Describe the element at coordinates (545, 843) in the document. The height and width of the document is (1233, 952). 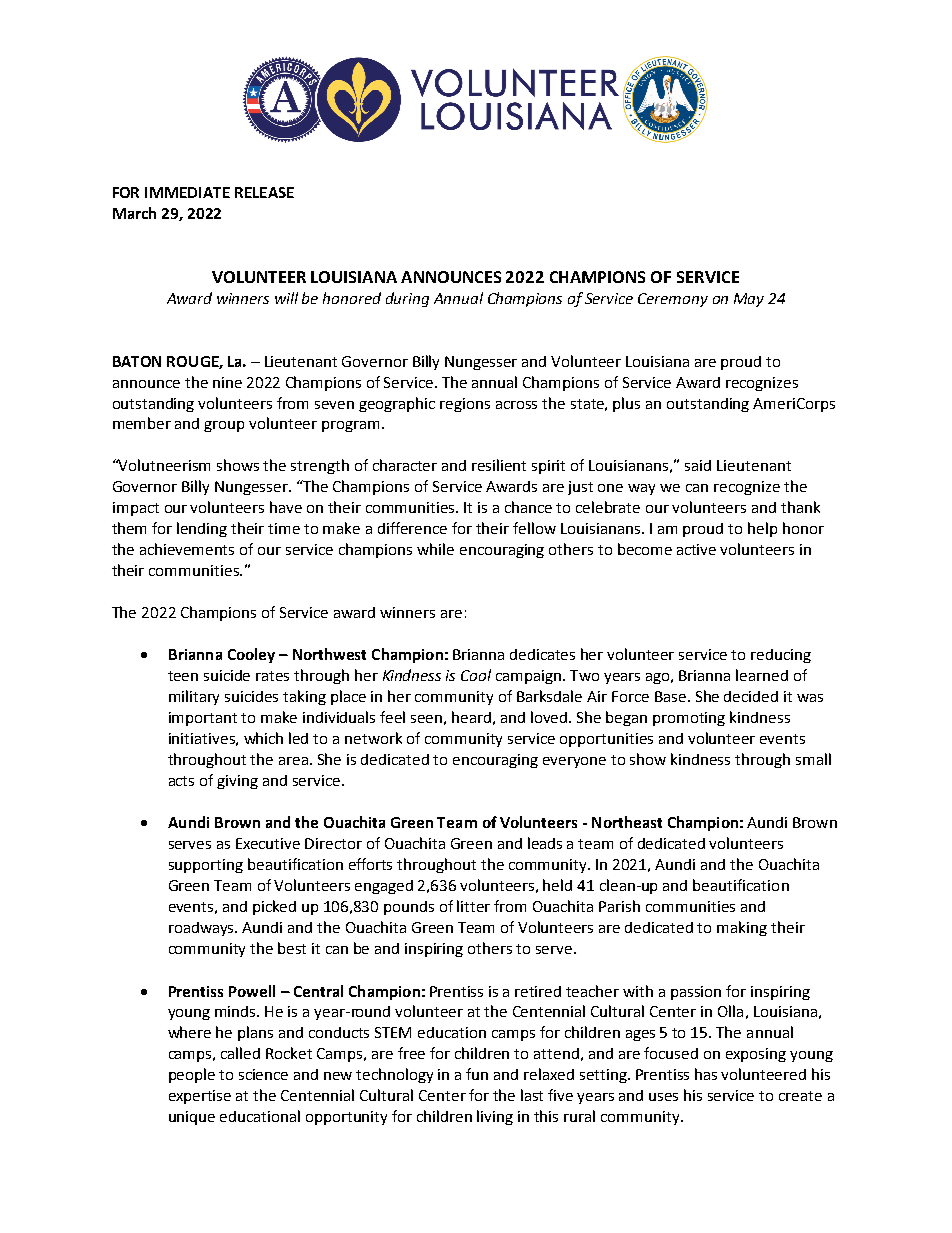
I see `leads` at that location.
